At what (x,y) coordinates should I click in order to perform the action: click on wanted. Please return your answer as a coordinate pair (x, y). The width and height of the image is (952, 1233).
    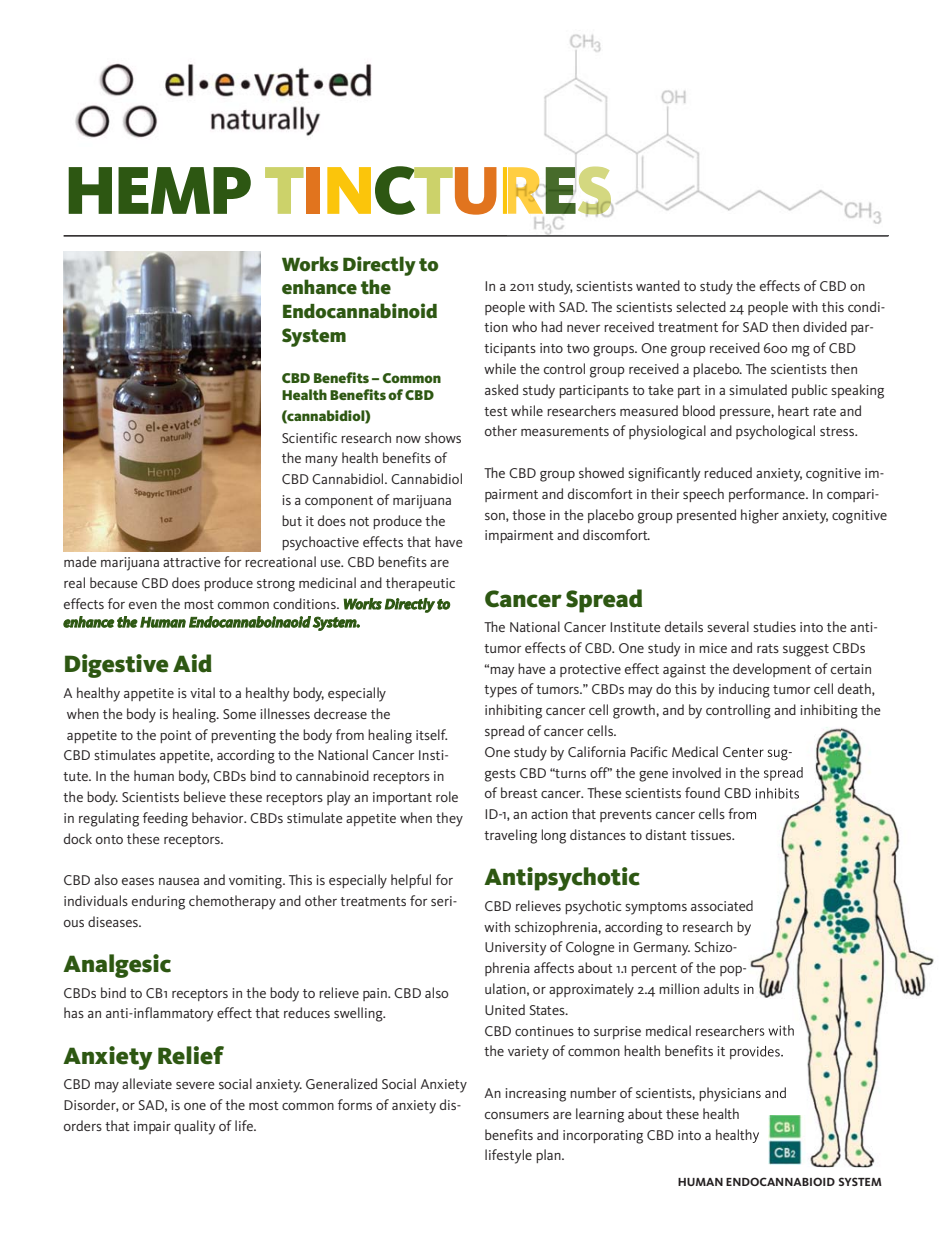
    Looking at the image, I should click on (658, 285).
